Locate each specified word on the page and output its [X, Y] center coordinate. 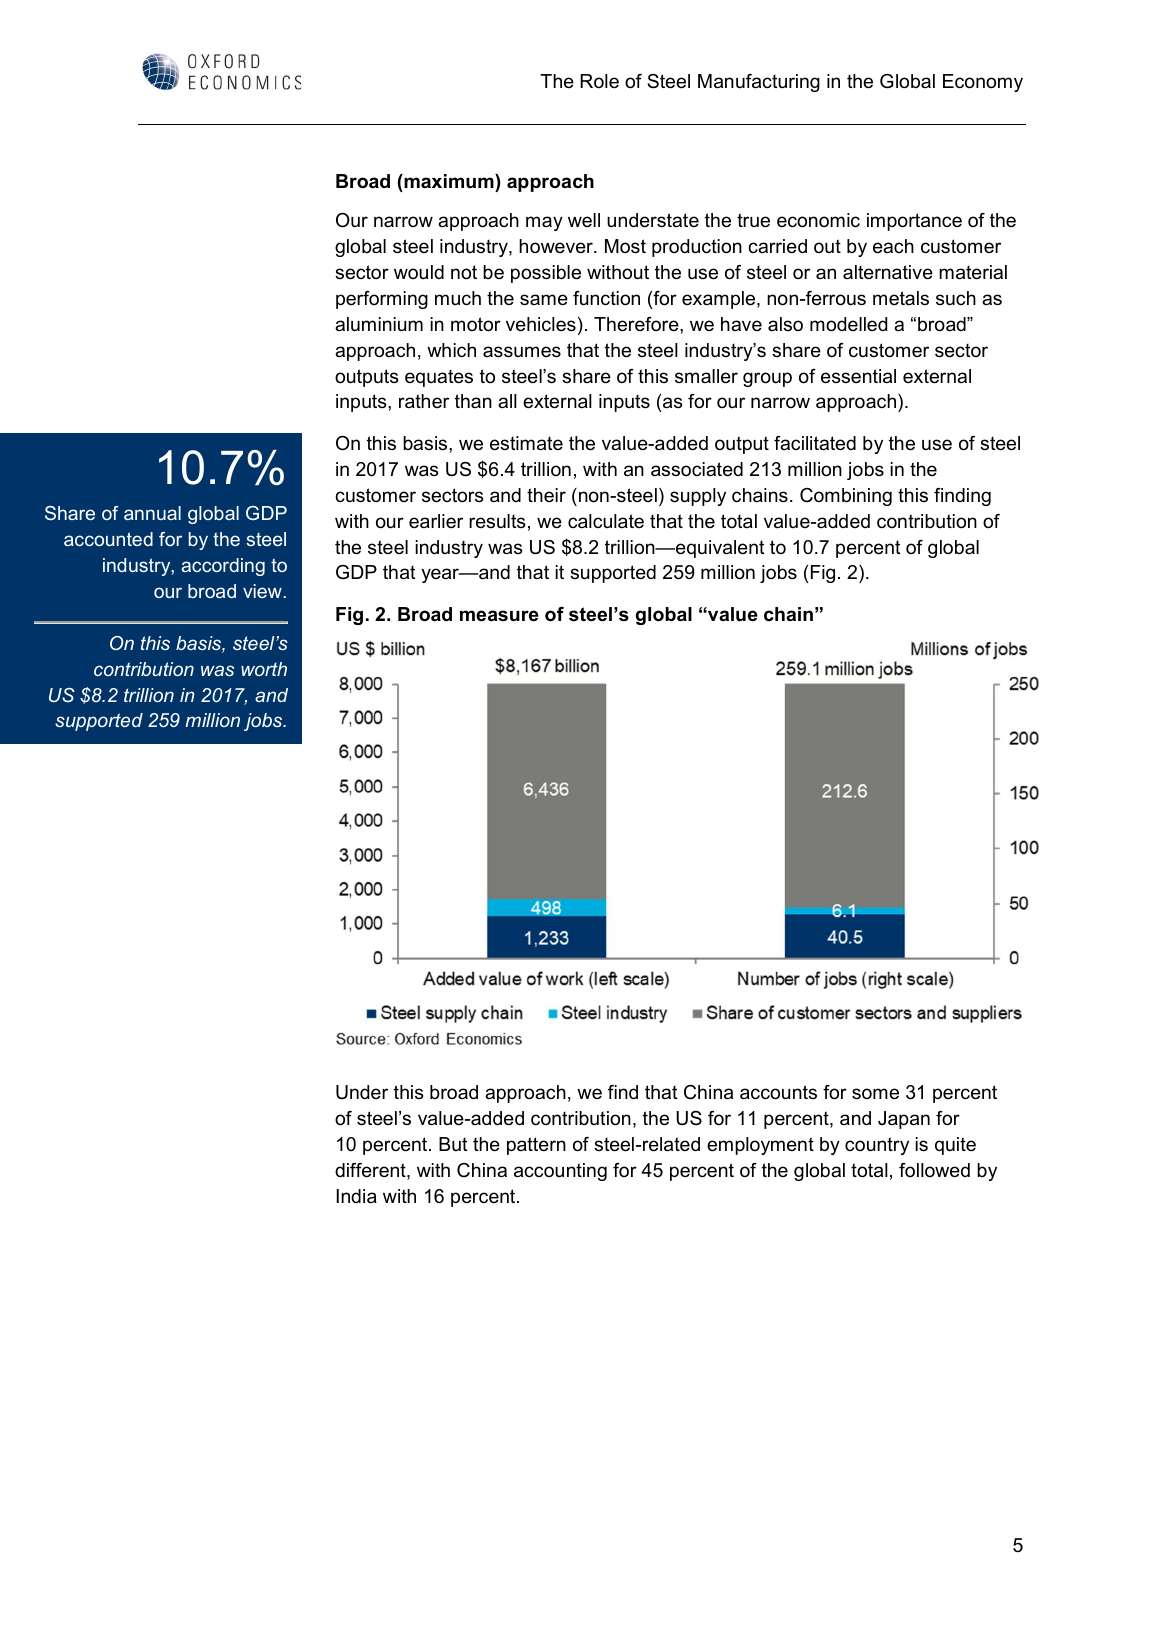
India [357, 1196]
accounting [560, 1172]
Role [599, 81]
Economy [983, 83]
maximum [449, 181]
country [877, 1146]
